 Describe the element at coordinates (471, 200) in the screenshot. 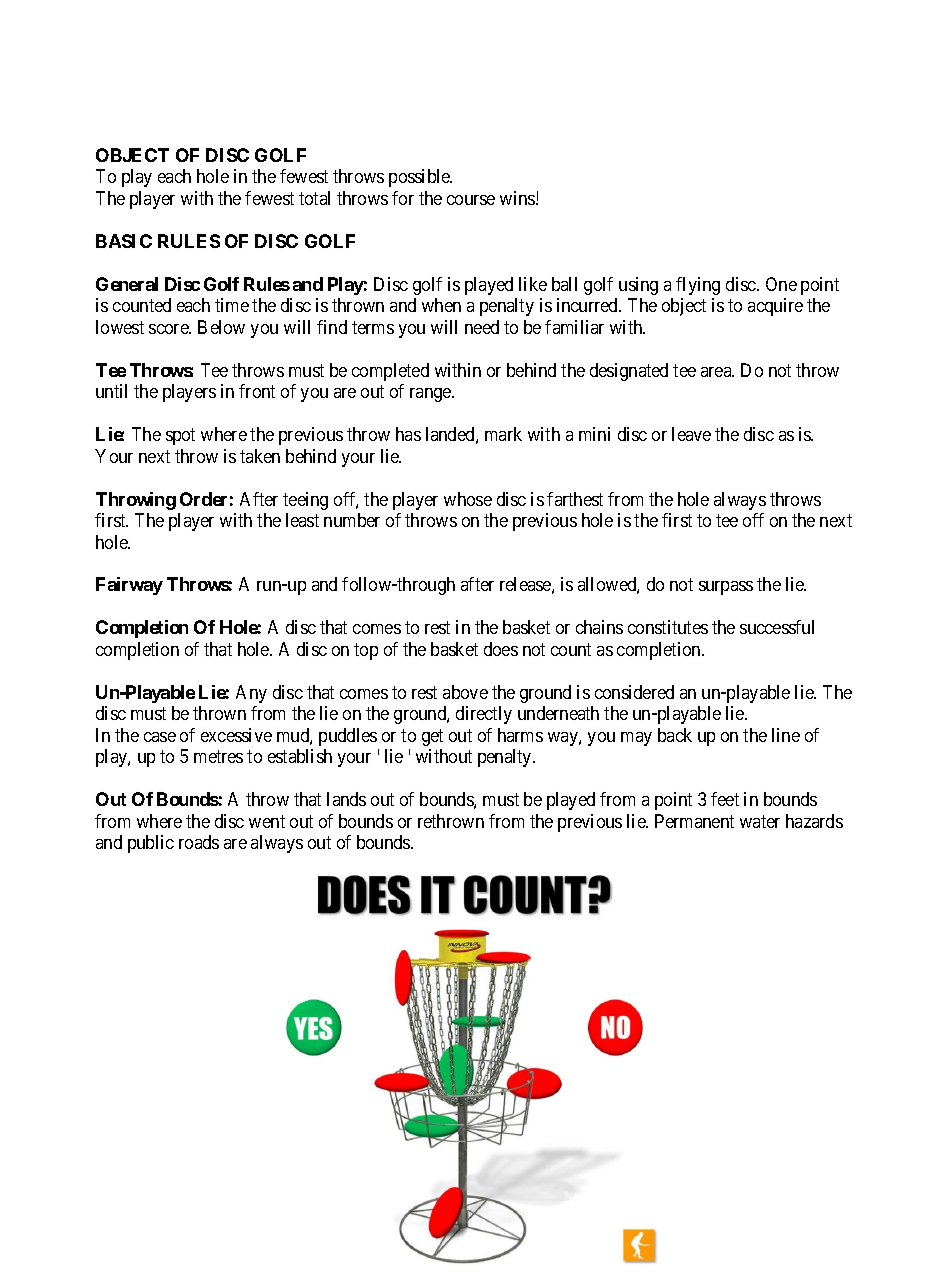

I see `course` at that location.
